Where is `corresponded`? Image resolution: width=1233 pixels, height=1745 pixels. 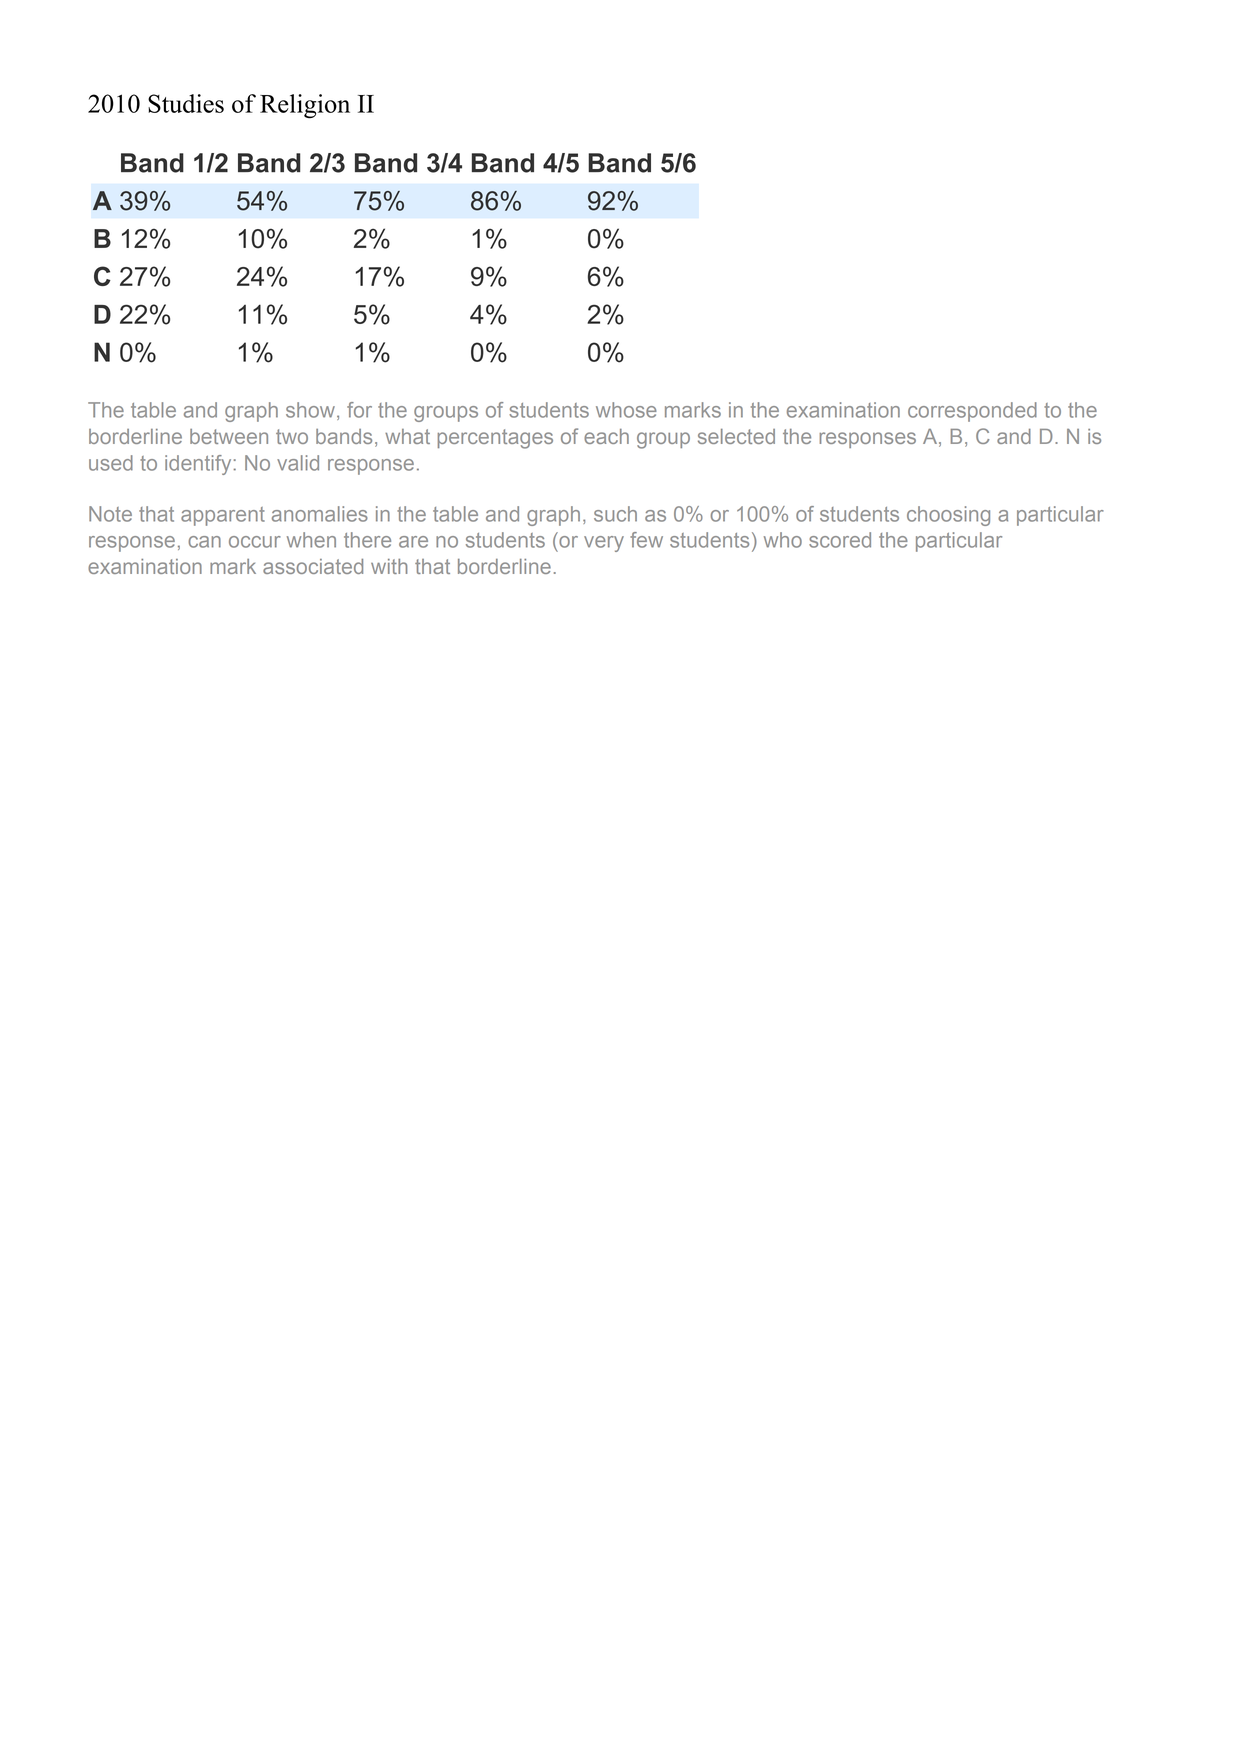 corresponded is located at coordinates (972, 412).
